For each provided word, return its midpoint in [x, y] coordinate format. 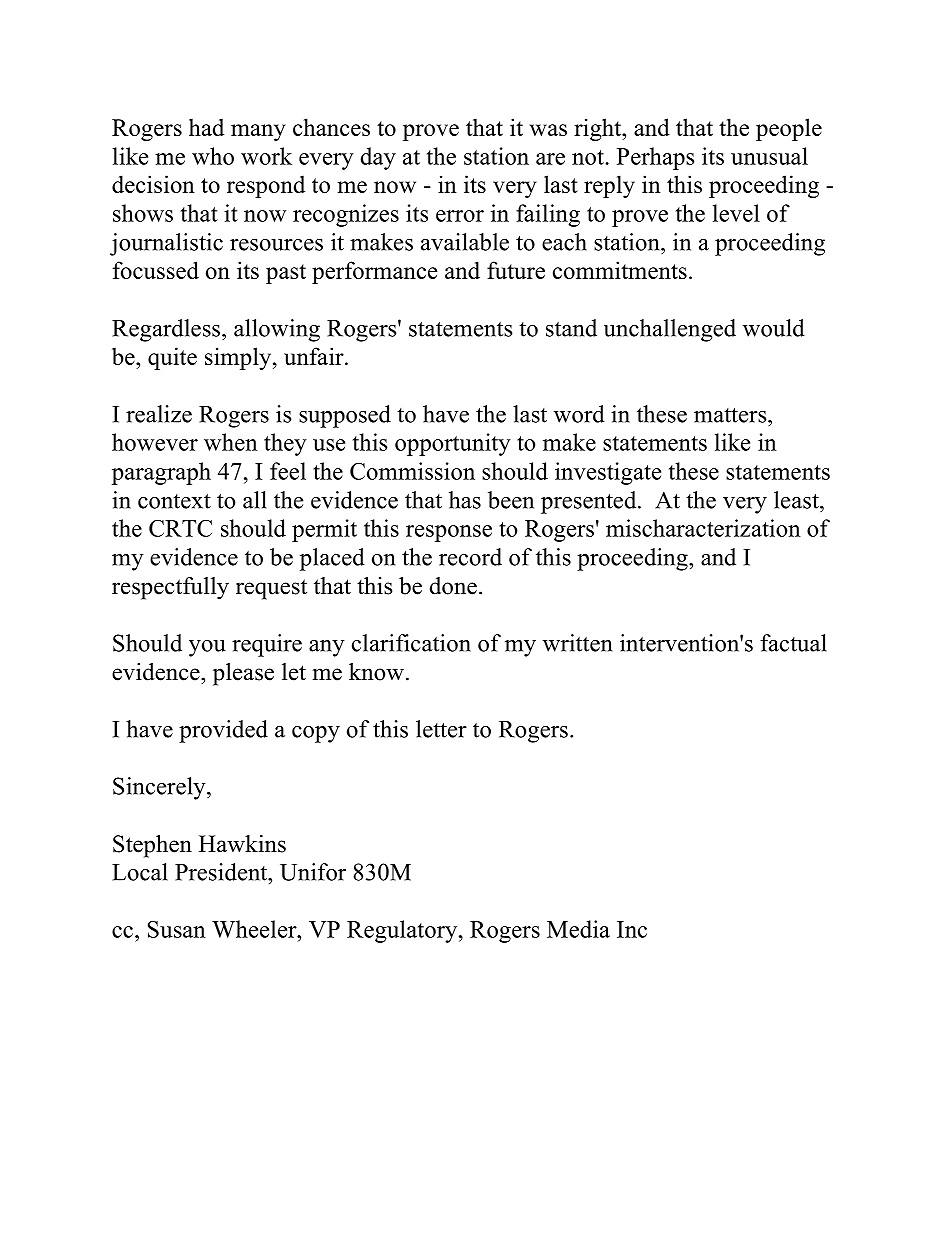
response [449, 533]
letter [441, 729]
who [213, 156]
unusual [769, 156]
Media [578, 929]
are [550, 159]
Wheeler [255, 929]
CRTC [180, 528]
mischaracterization [703, 528]
